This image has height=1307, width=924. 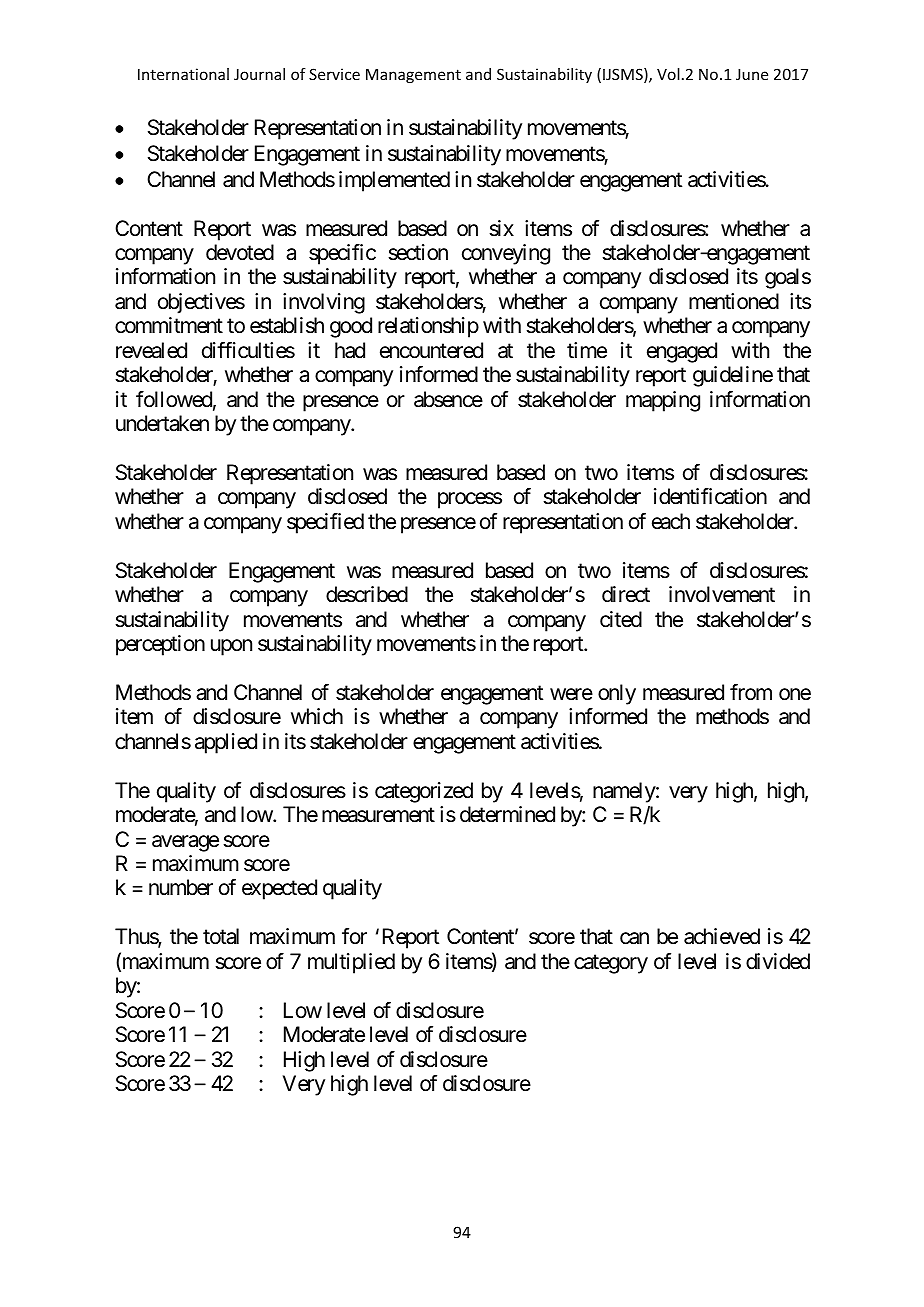 What do you see at coordinates (734, 301) in the image?
I see `mentioned` at bounding box center [734, 301].
